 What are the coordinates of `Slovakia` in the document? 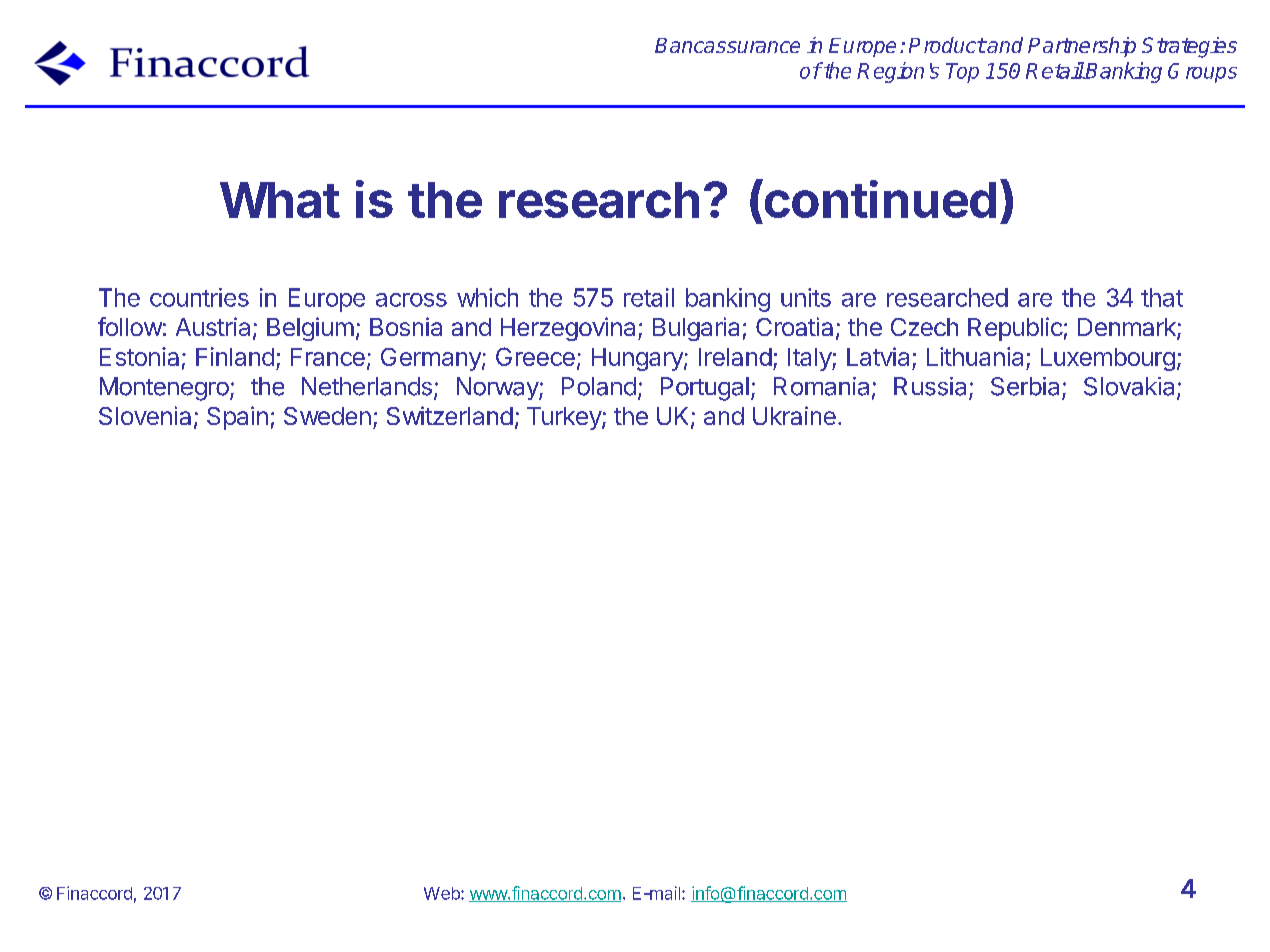 It's located at (1131, 387).
